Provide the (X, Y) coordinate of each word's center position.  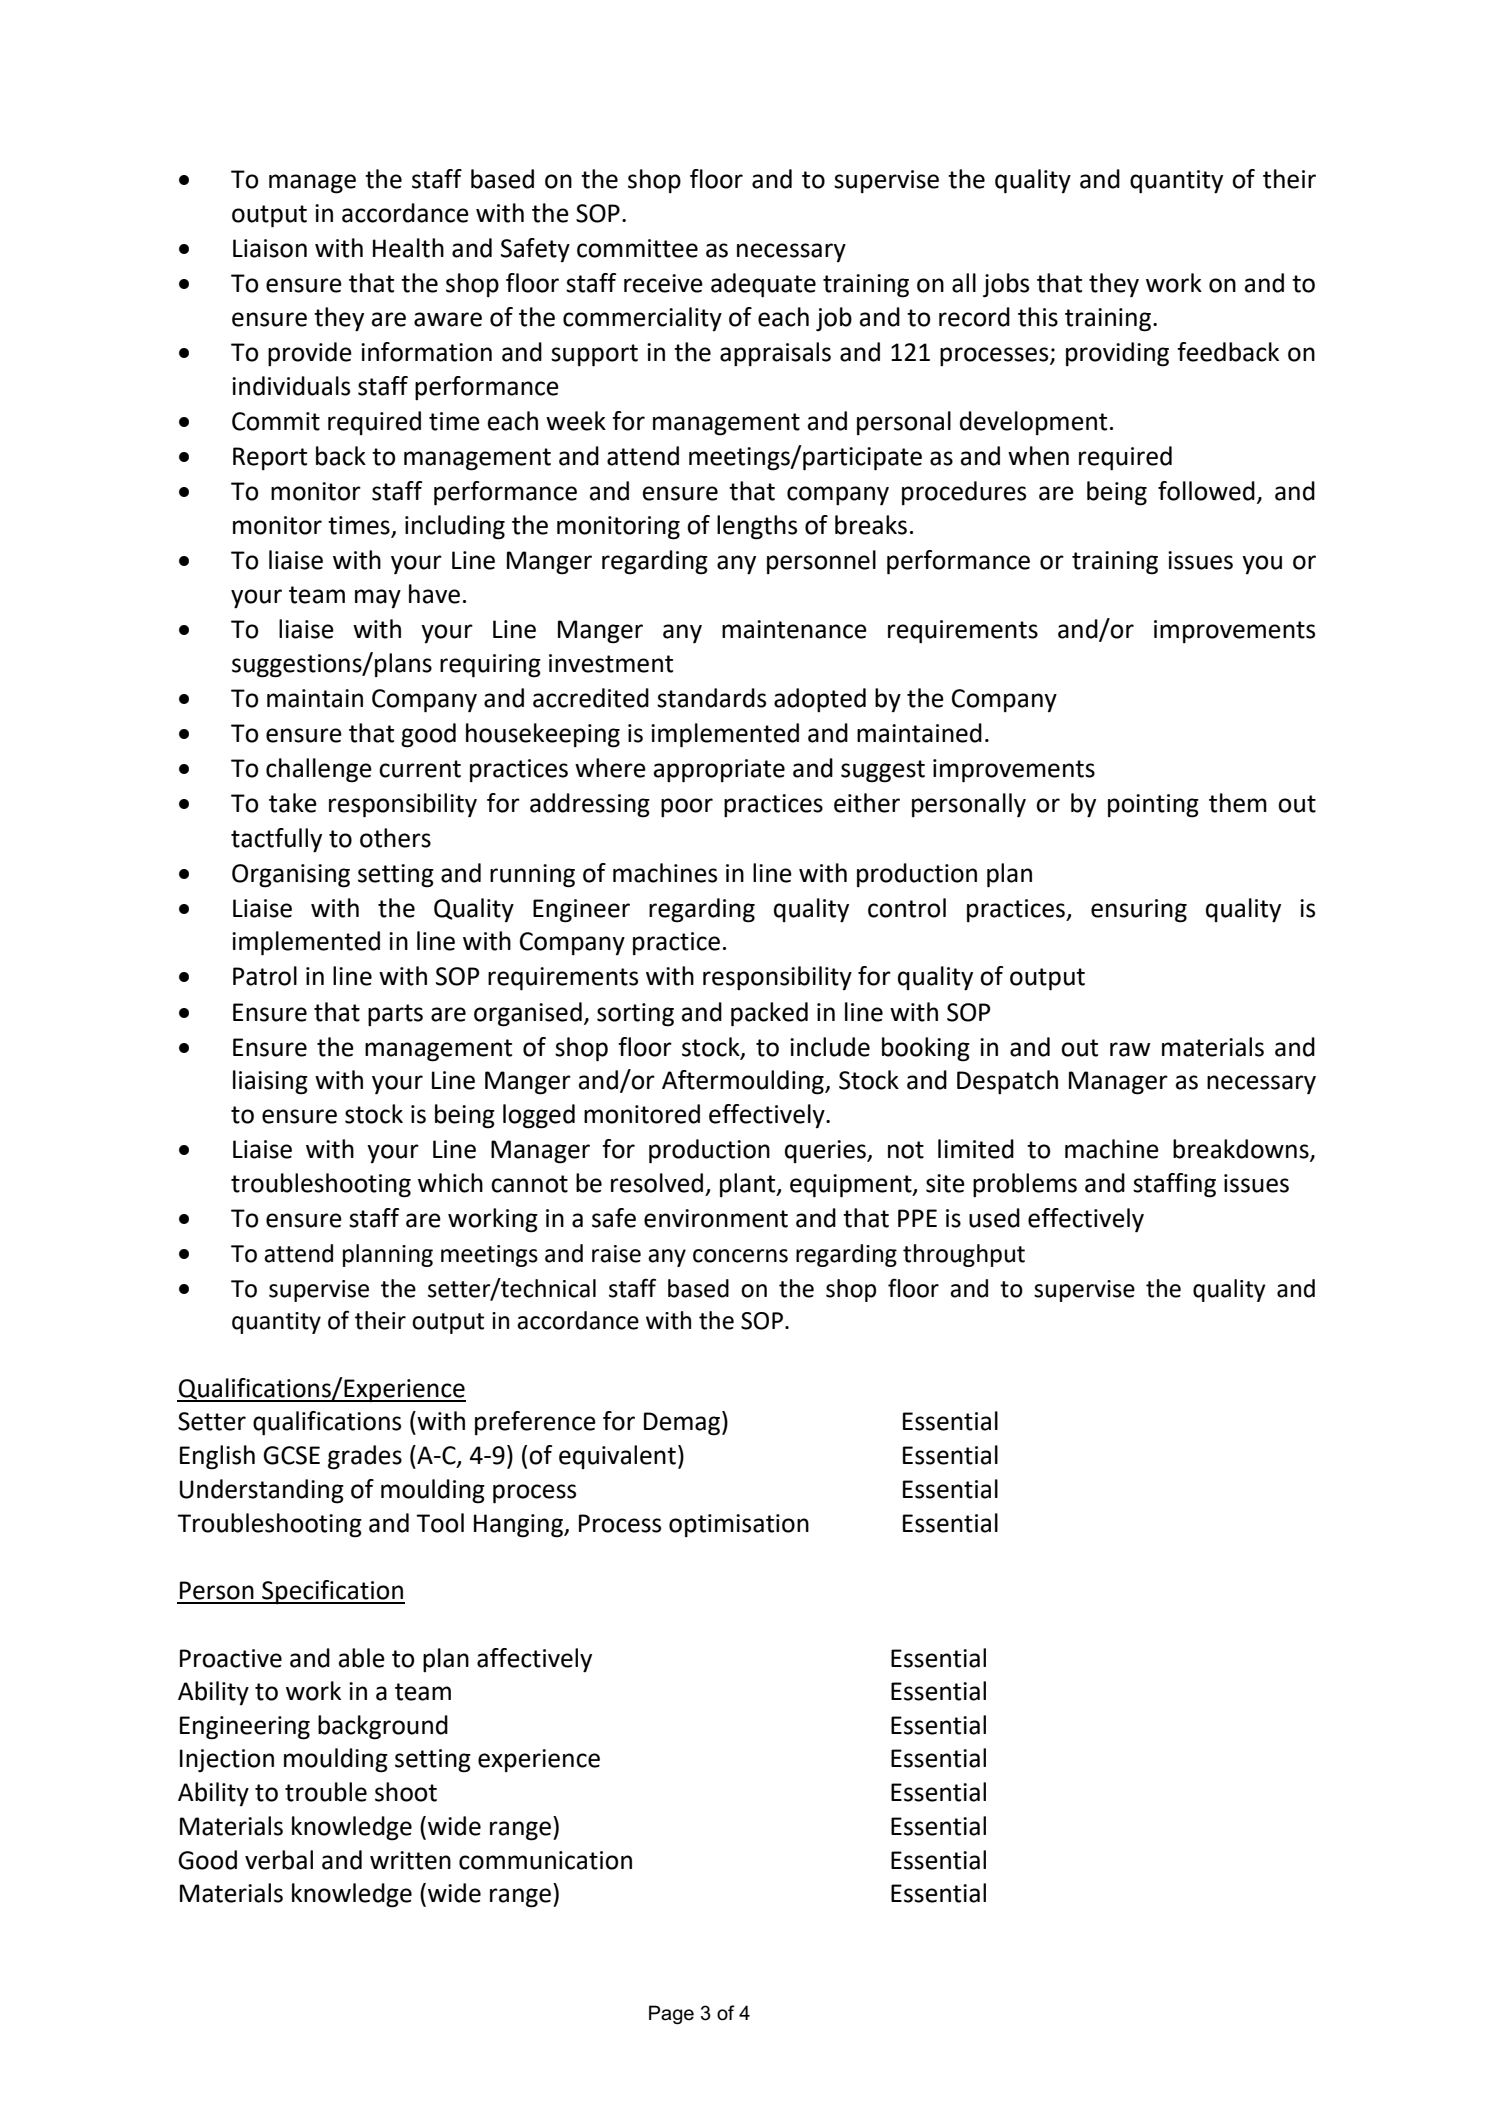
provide (310, 354)
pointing (1153, 806)
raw (1130, 1049)
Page (671, 2015)
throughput (964, 1255)
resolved (657, 1183)
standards (711, 698)
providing (1117, 354)
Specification (332, 1592)
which (450, 1183)
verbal (279, 1860)
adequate (763, 285)
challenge (319, 770)
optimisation (739, 1525)
